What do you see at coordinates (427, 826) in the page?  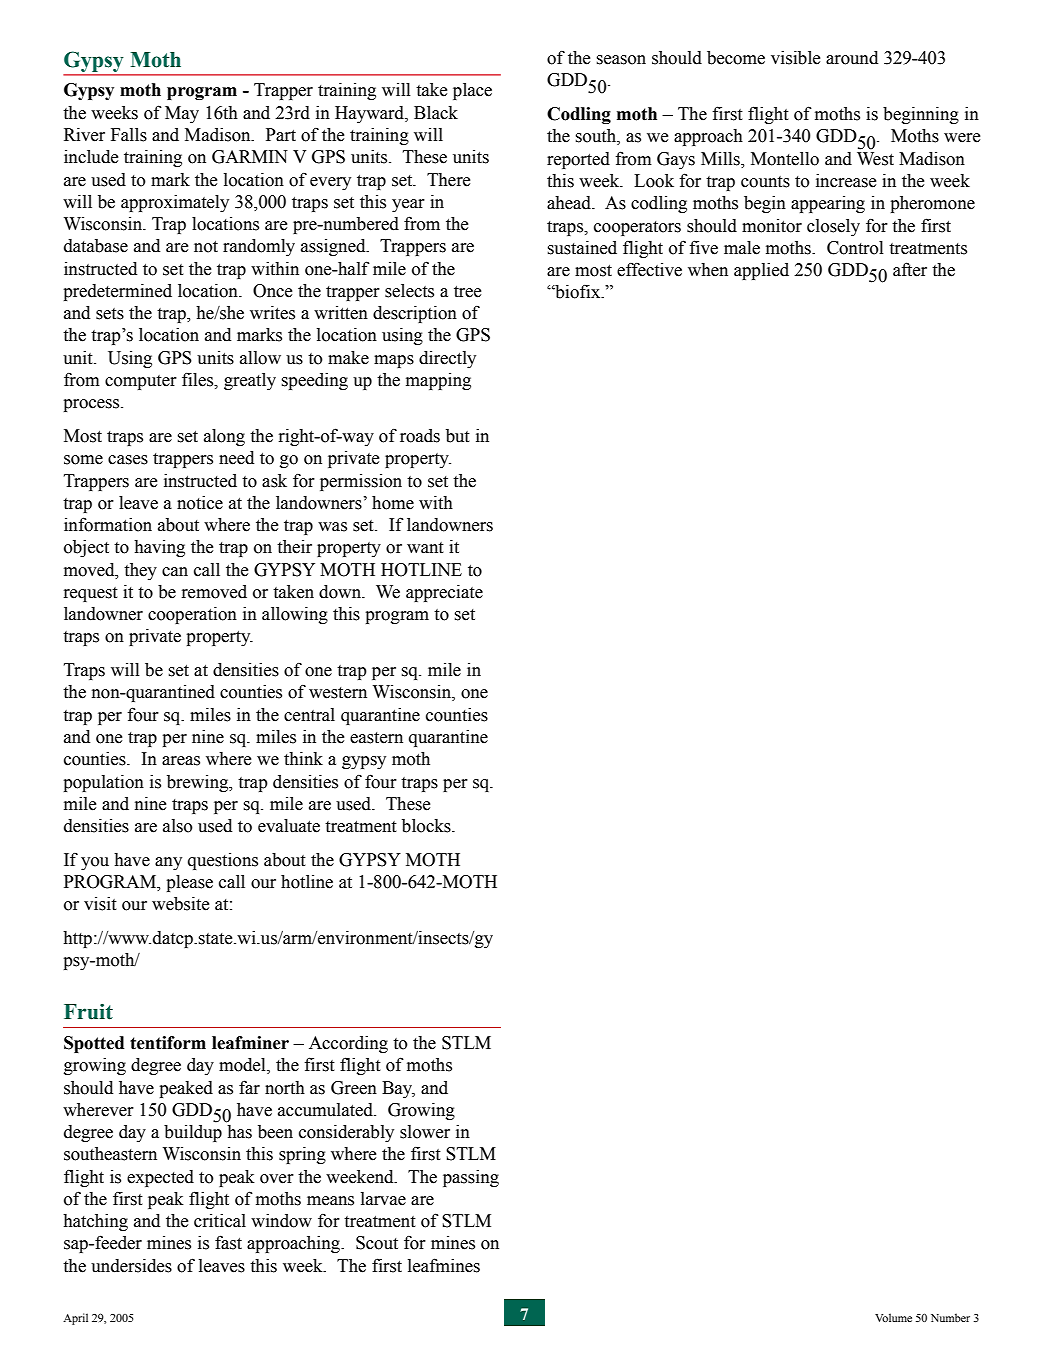 I see `blocks` at bounding box center [427, 826].
